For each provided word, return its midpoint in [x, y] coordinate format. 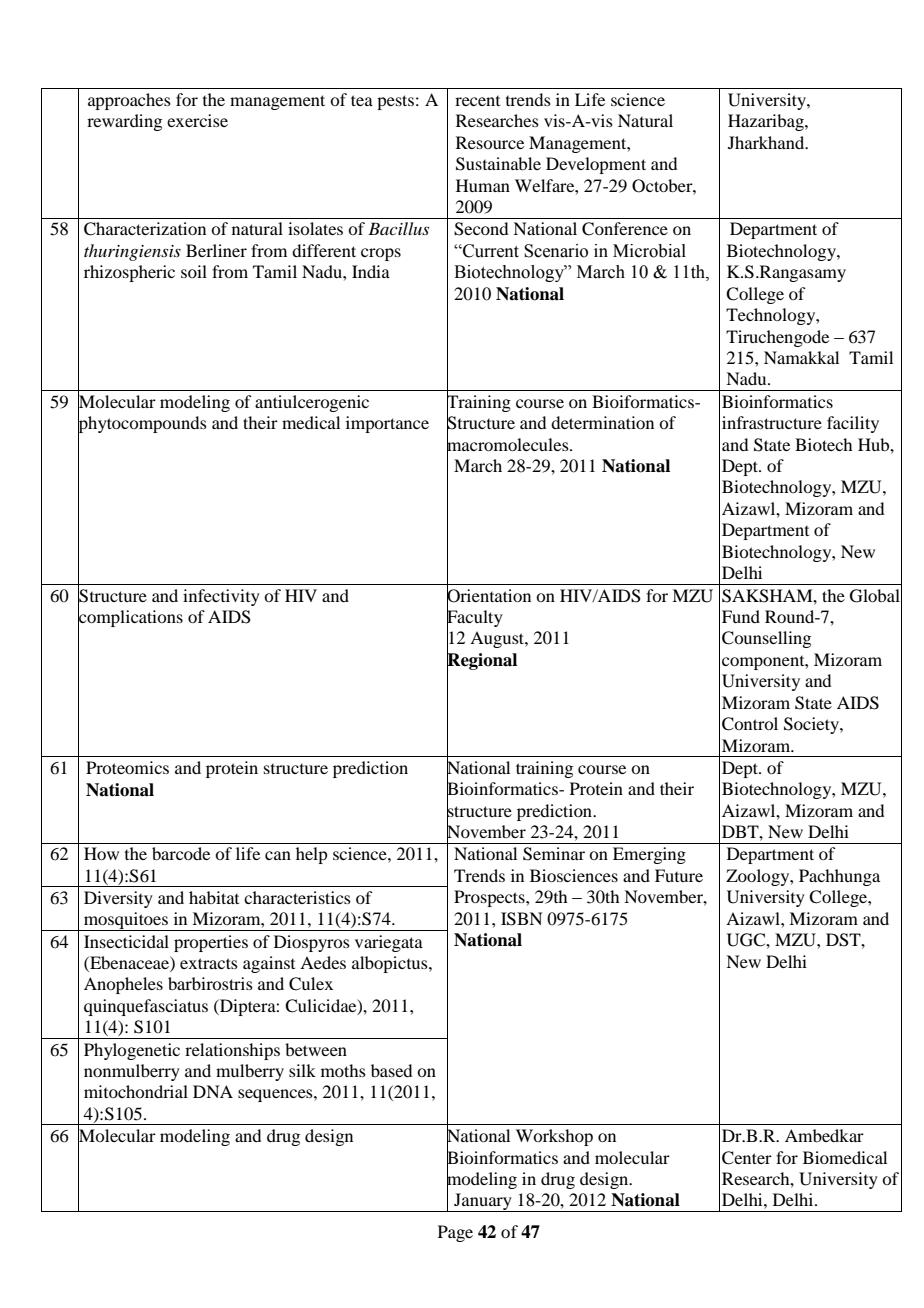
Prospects [490, 898]
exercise [197, 120]
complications [130, 618]
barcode [181, 853]
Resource [490, 142]
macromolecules [509, 444]
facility [853, 424]
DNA [213, 1091]
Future [679, 875]
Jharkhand [767, 142]
